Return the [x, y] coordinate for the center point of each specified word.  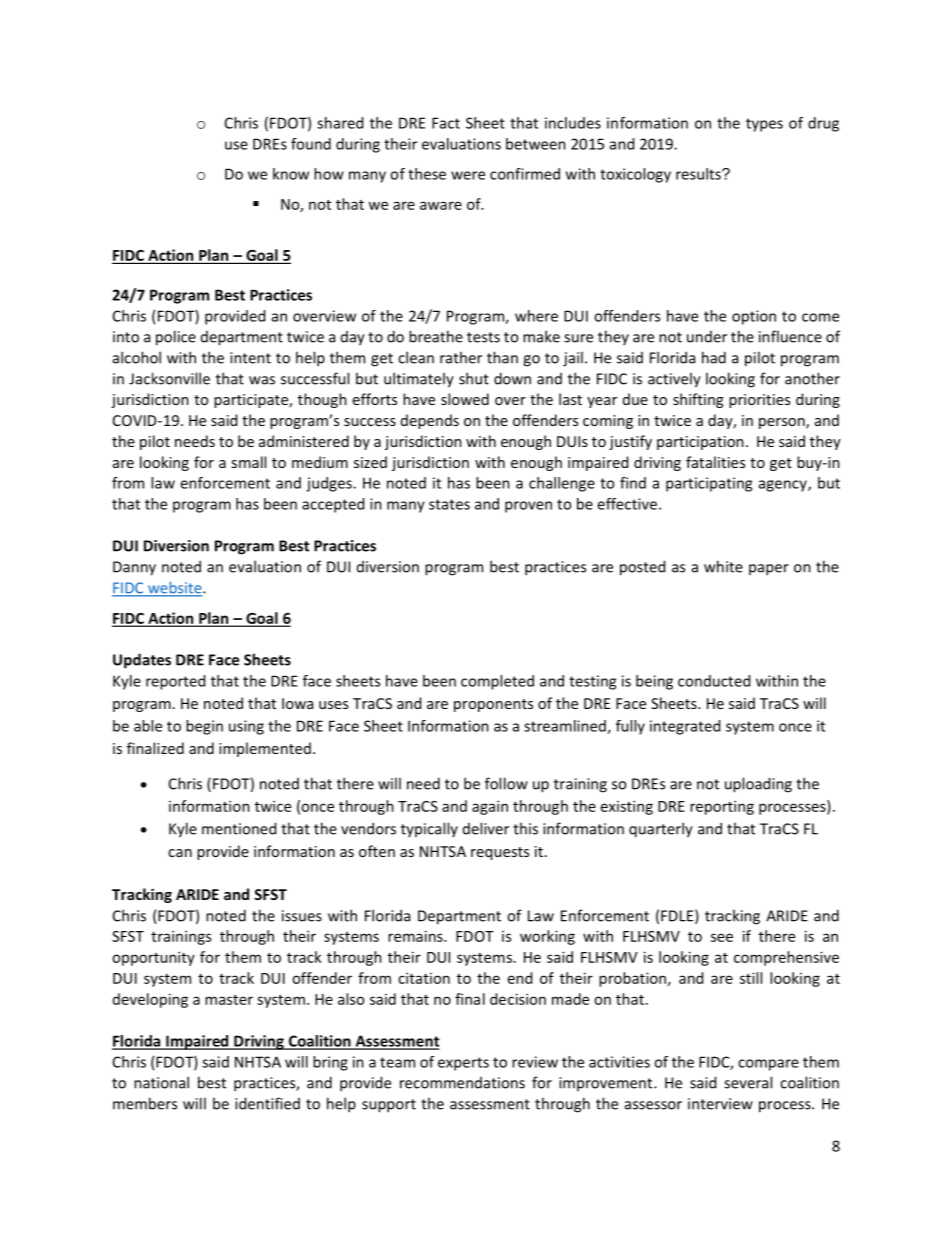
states [449, 504]
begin [204, 727]
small [248, 462]
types [764, 125]
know [291, 174]
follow [506, 783]
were [468, 175]
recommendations [462, 1083]
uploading [758, 785]
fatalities [715, 462]
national [161, 1082]
